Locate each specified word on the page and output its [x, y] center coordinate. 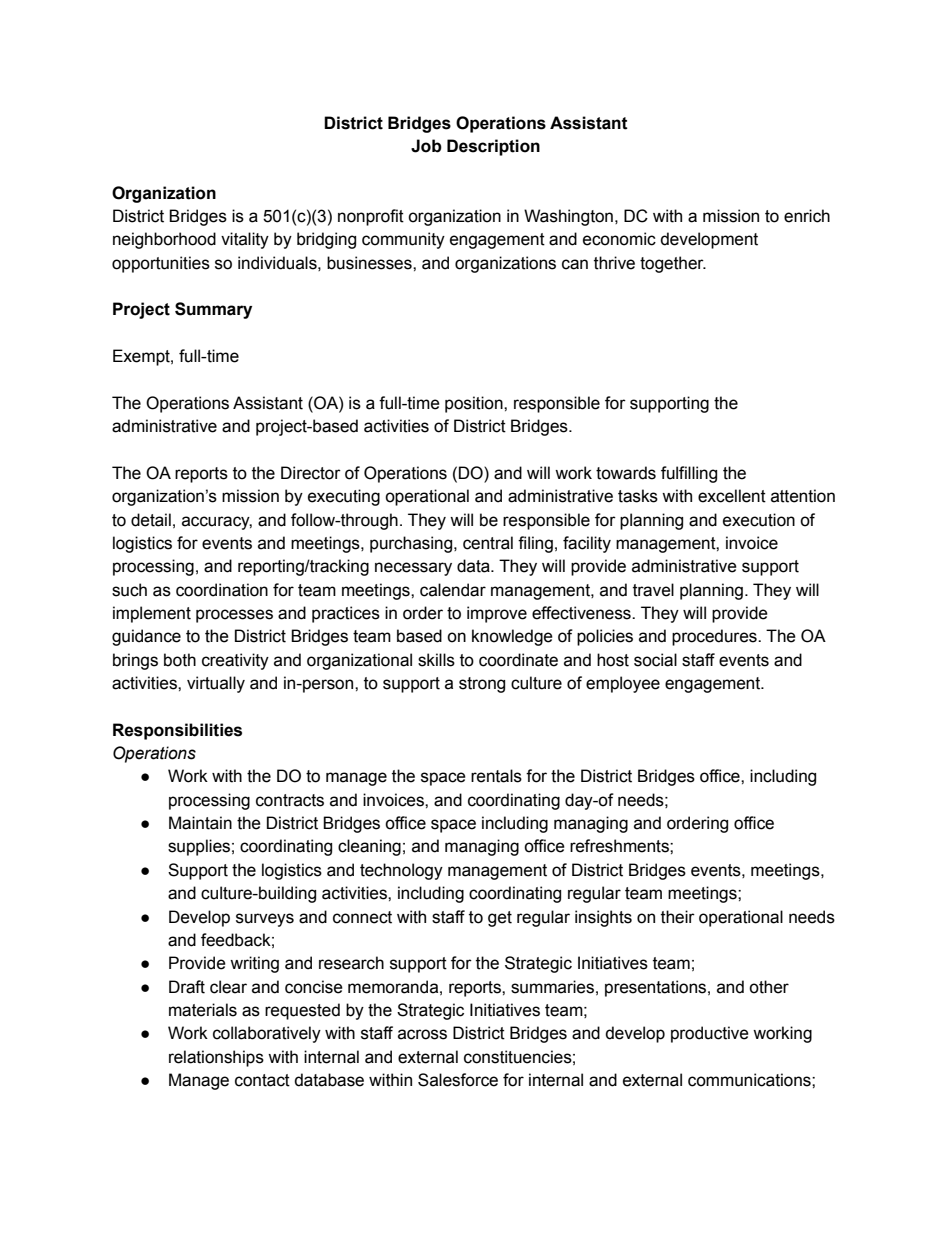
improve [497, 614]
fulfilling [689, 474]
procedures [715, 637]
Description [493, 147]
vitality [245, 240]
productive [710, 1034]
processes [234, 616]
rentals [496, 776]
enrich [807, 216]
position [475, 404]
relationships [216, 1058]
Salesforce [458, 1080]
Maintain [200, 823]
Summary [213, 310]
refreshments [620, 846]
